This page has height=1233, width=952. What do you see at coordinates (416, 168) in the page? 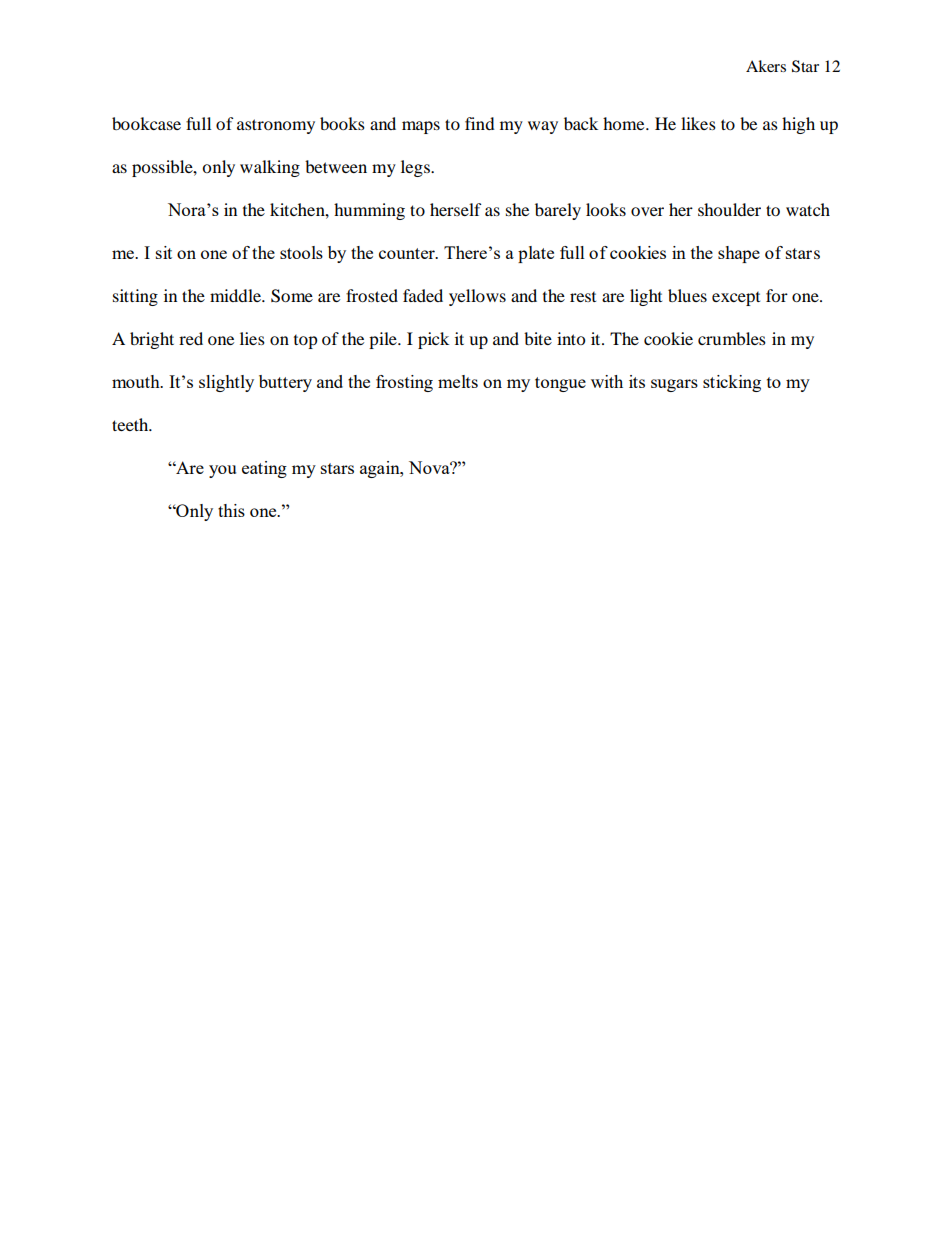
I see `legs` at bounding box center [416, 168].
